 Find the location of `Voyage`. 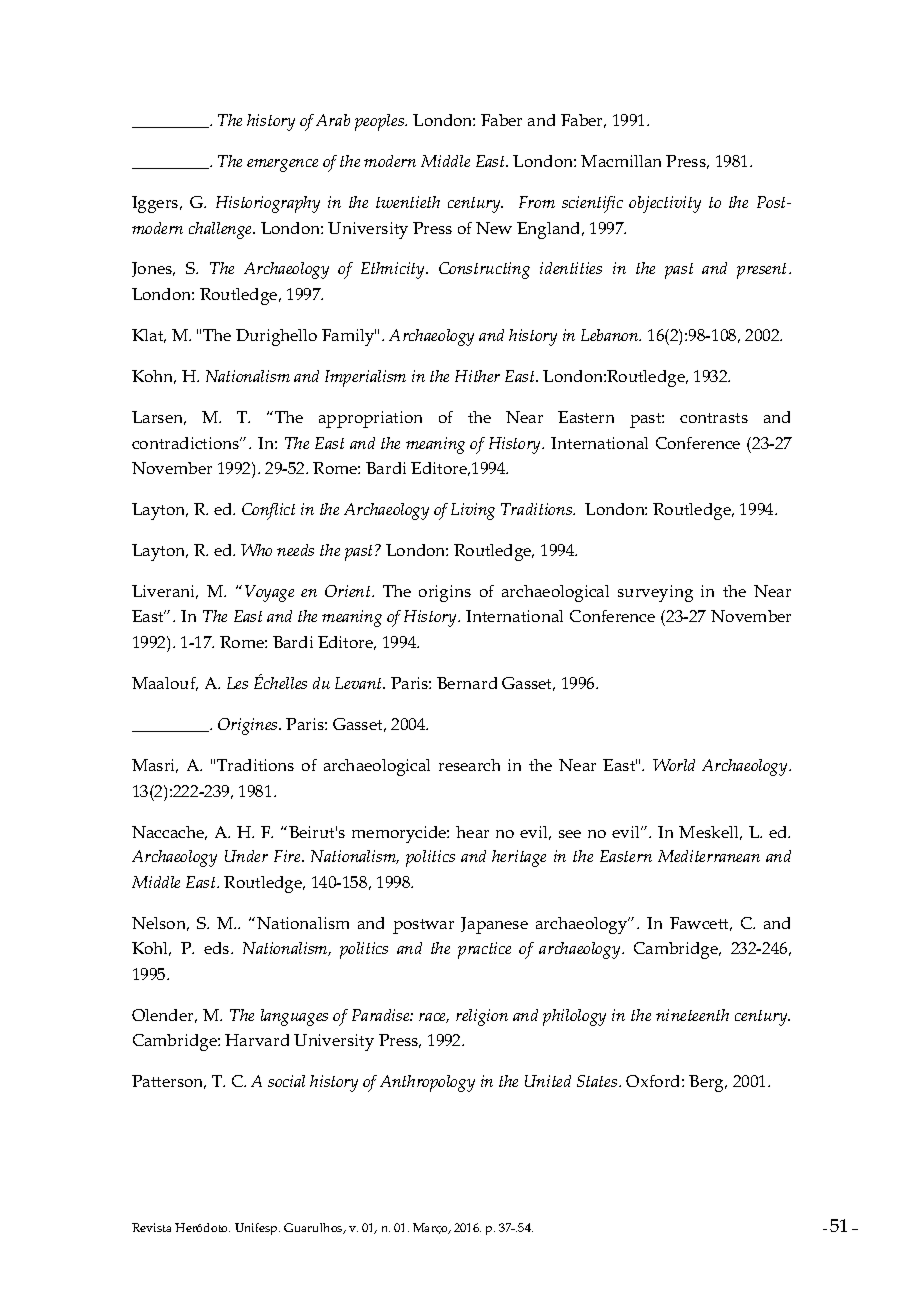

Voyage is located at coordinates (269, 593).
